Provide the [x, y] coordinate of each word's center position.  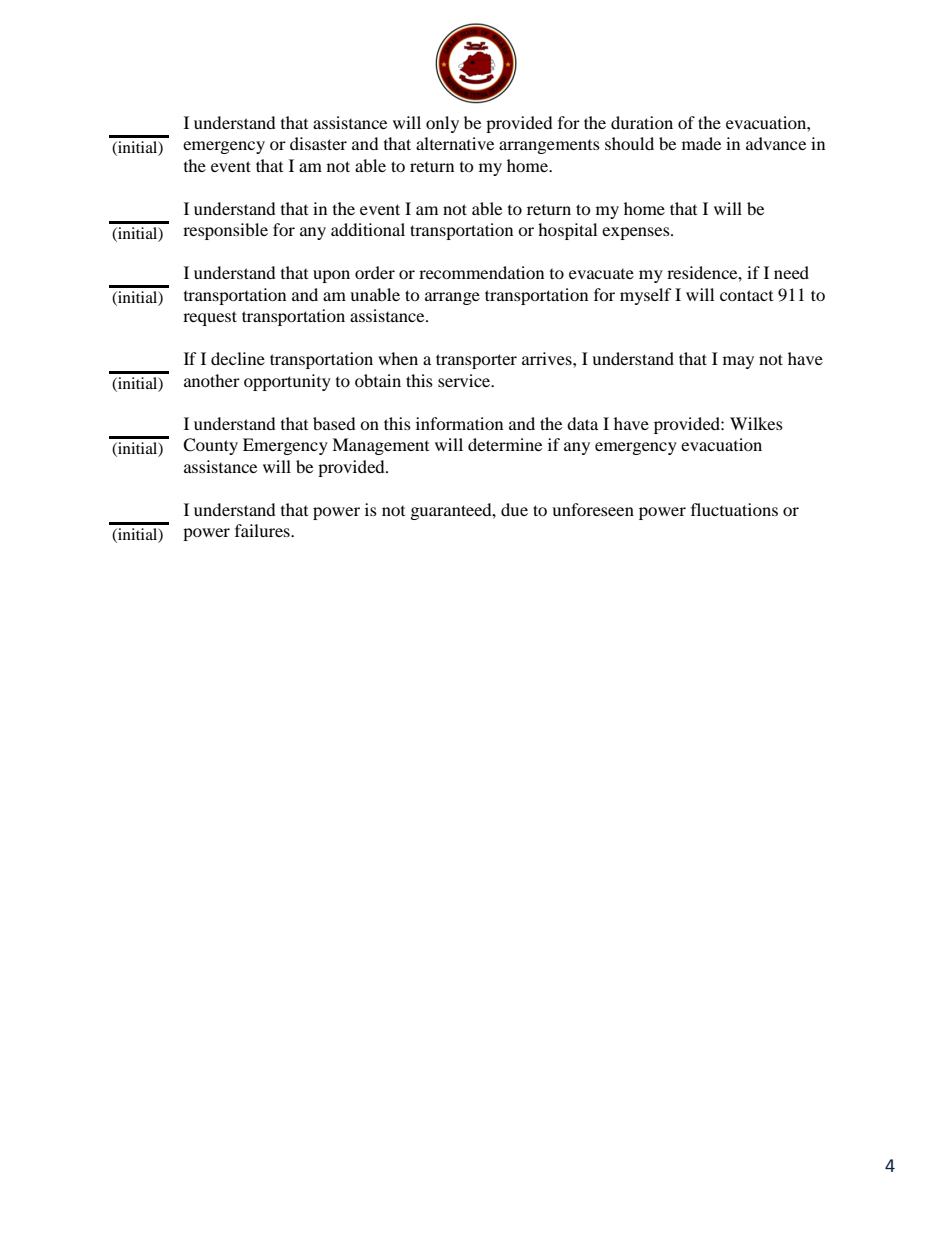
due [514, 509]
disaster [318, 143]
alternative [455, 143]
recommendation [481, 272]
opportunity [287, 382]
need [791, 272]
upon [331, 276]
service [465, 380]
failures [263, 530]
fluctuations [734, 509]
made [701, 143]
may [738, 362]
